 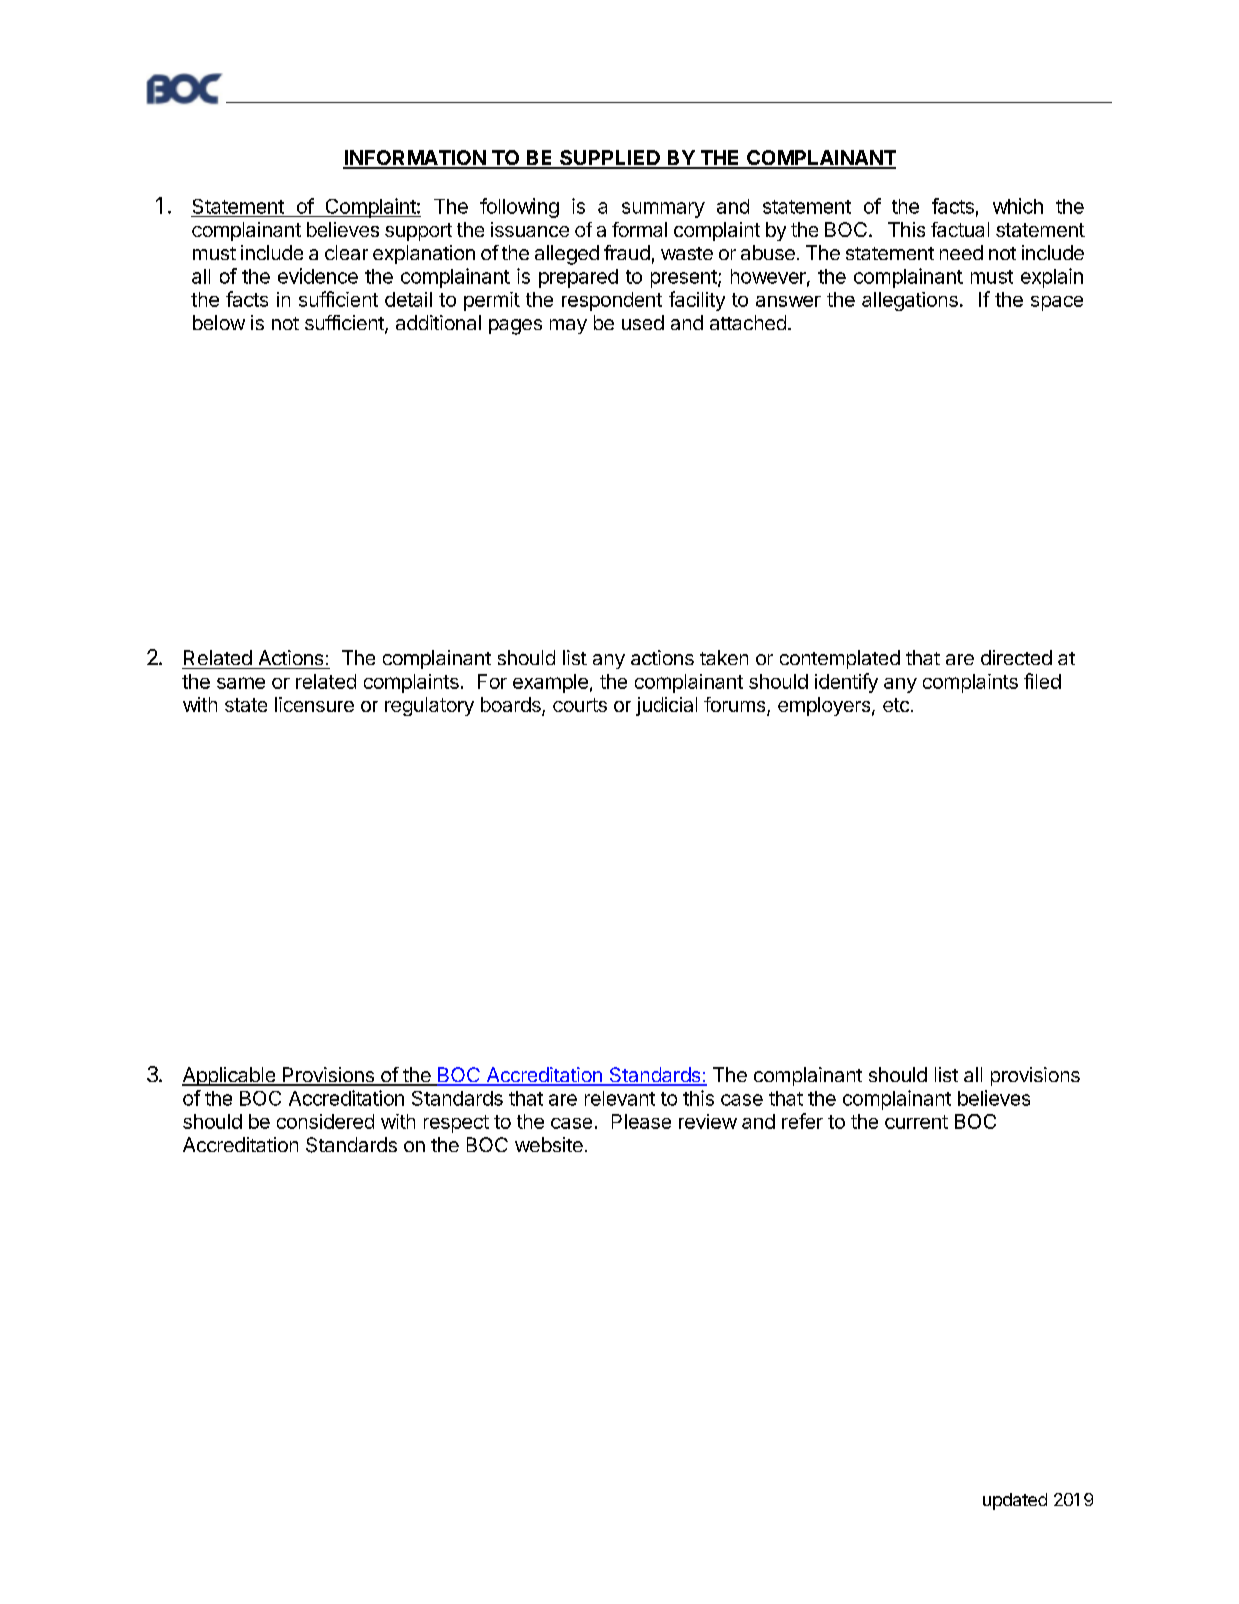 I want to click on summary, so click(x=663, y=210).
